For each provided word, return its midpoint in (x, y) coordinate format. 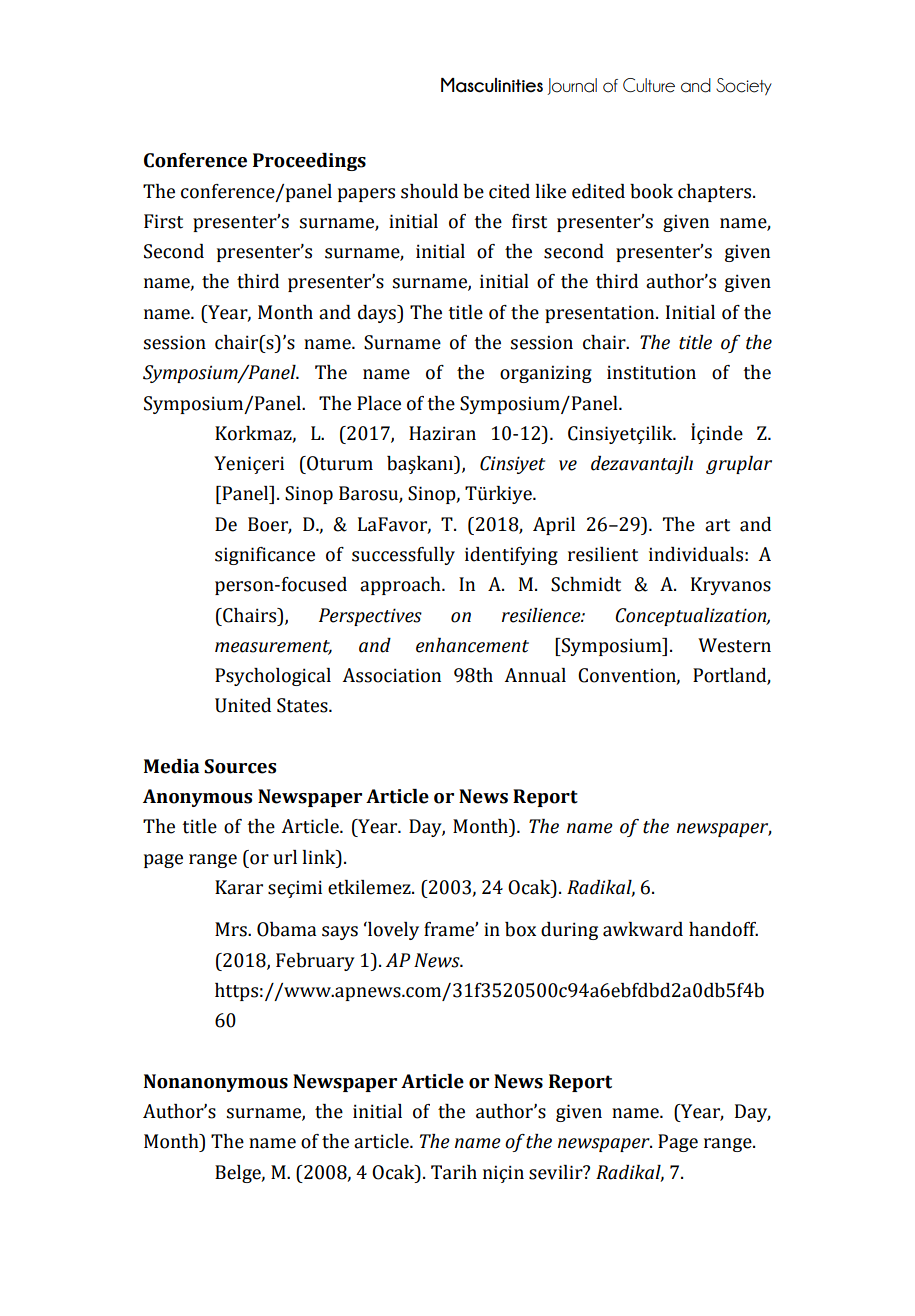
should (429, 191)
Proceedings (309, 162)
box (520, 929)
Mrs (232, 929)
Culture (649, 85)
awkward (643, 929)
